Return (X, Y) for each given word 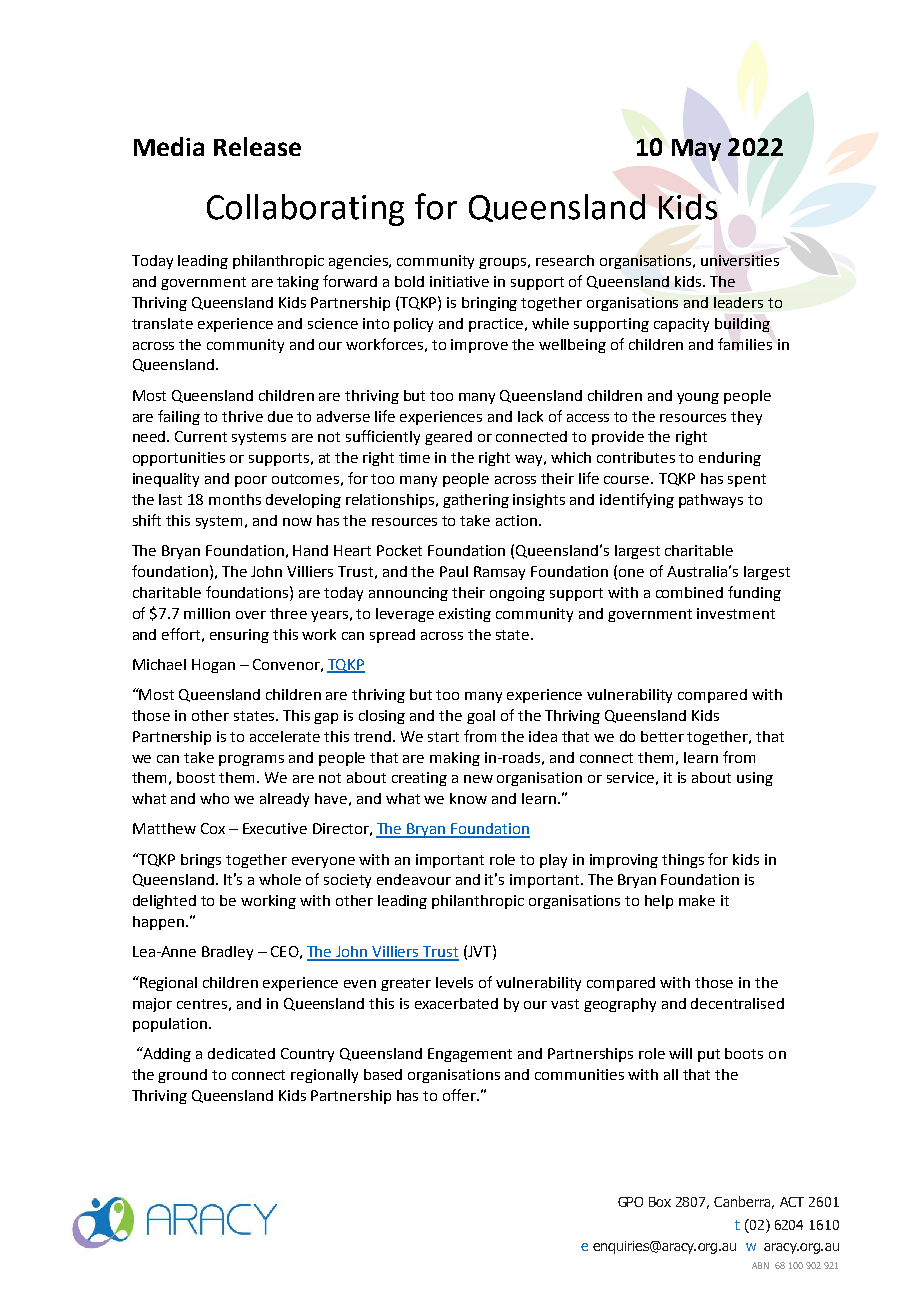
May (696, 150)
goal (481, 717)
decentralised (737, 1003)
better (662, 736)
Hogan (213, 666)
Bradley (227, 953)
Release (257, 146)
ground (182, 1076)
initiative (459, 281)
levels (454, 982)
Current (201, 436)
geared (448, 438)
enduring (730, 459)
